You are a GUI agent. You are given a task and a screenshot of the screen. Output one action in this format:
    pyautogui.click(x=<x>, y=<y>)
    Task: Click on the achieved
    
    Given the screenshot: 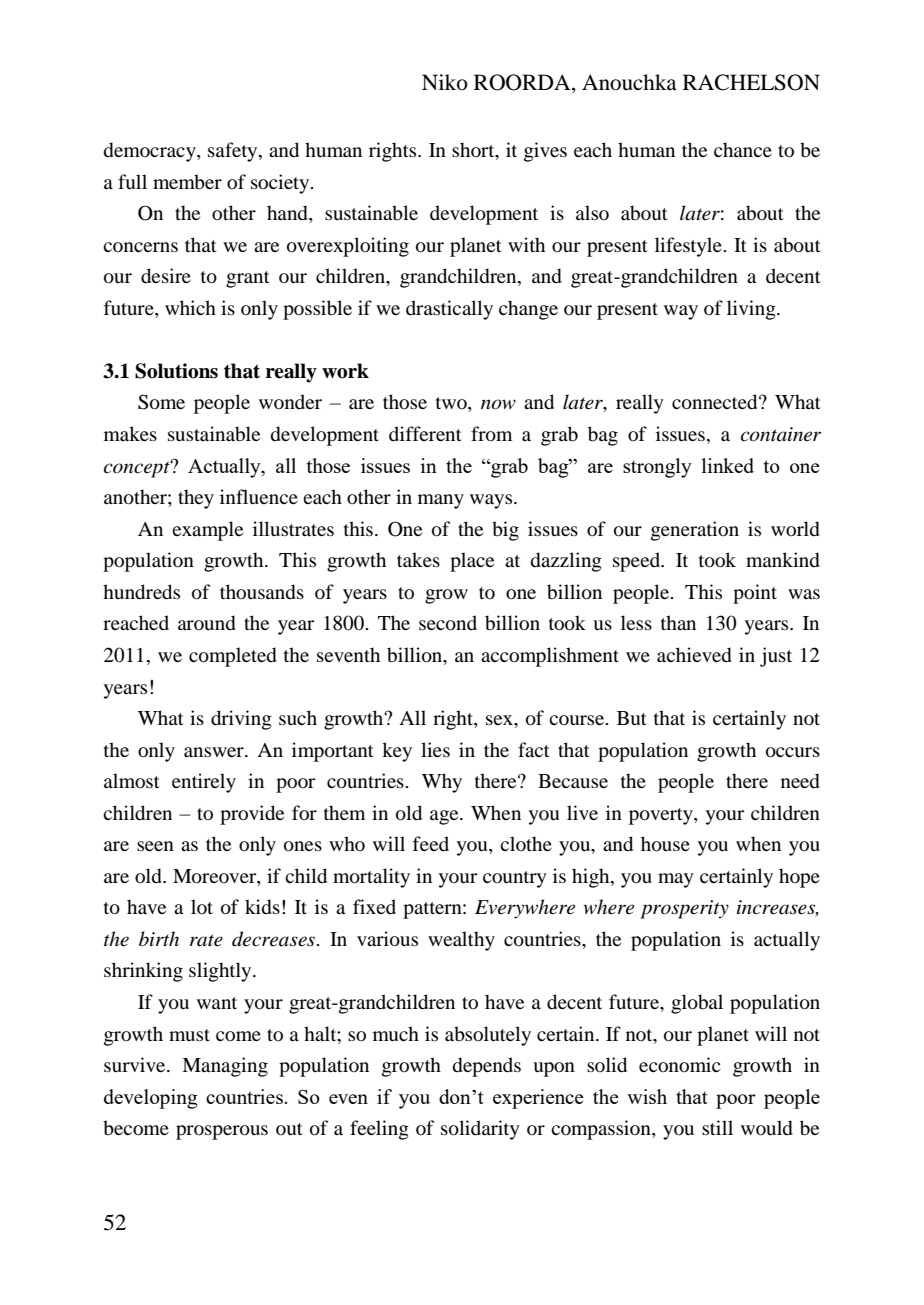 What is the action you would take?
    pyautogui.click(x=694, y=655)
